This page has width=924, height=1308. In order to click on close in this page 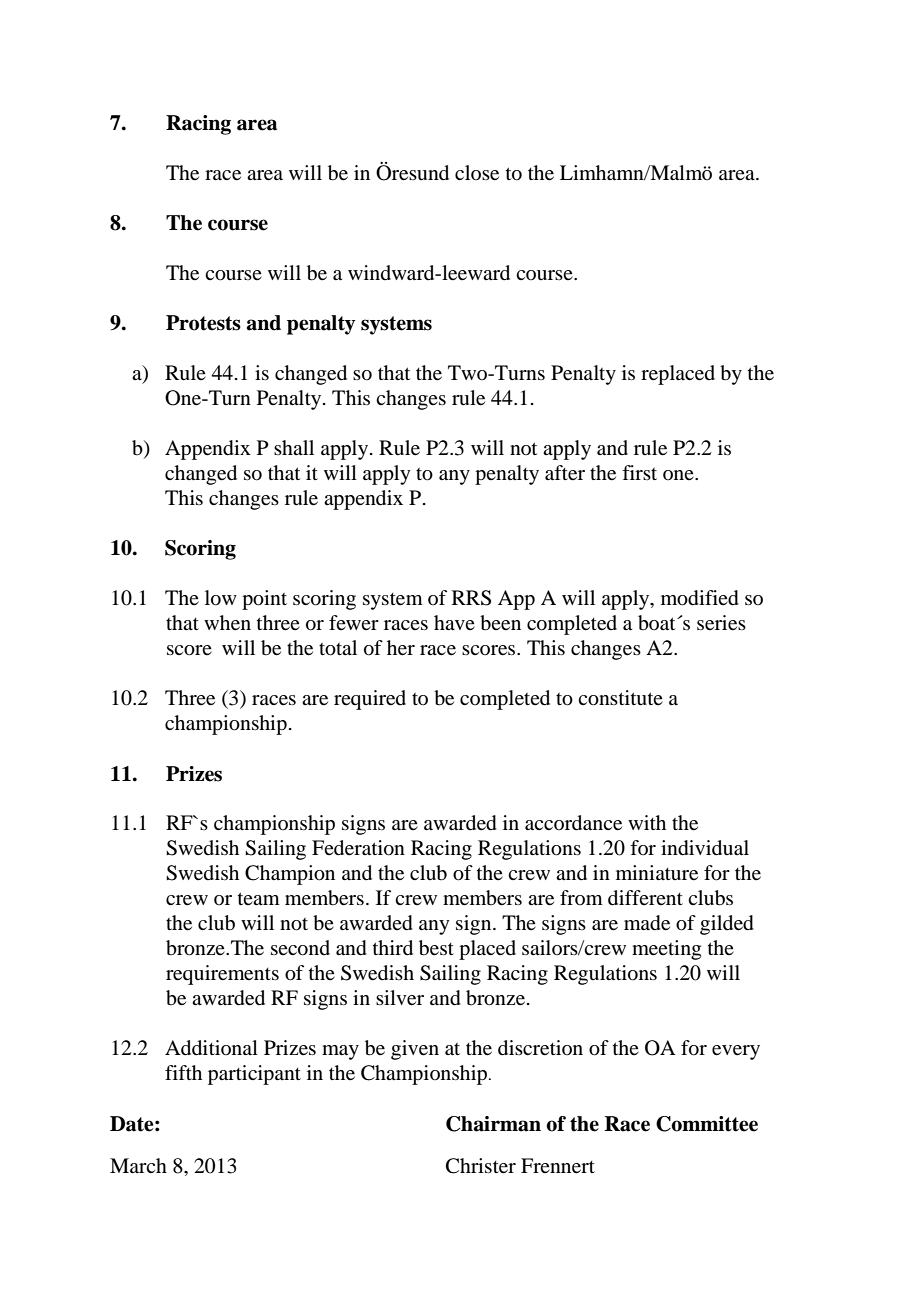, I will do `click(477, 173)`.
